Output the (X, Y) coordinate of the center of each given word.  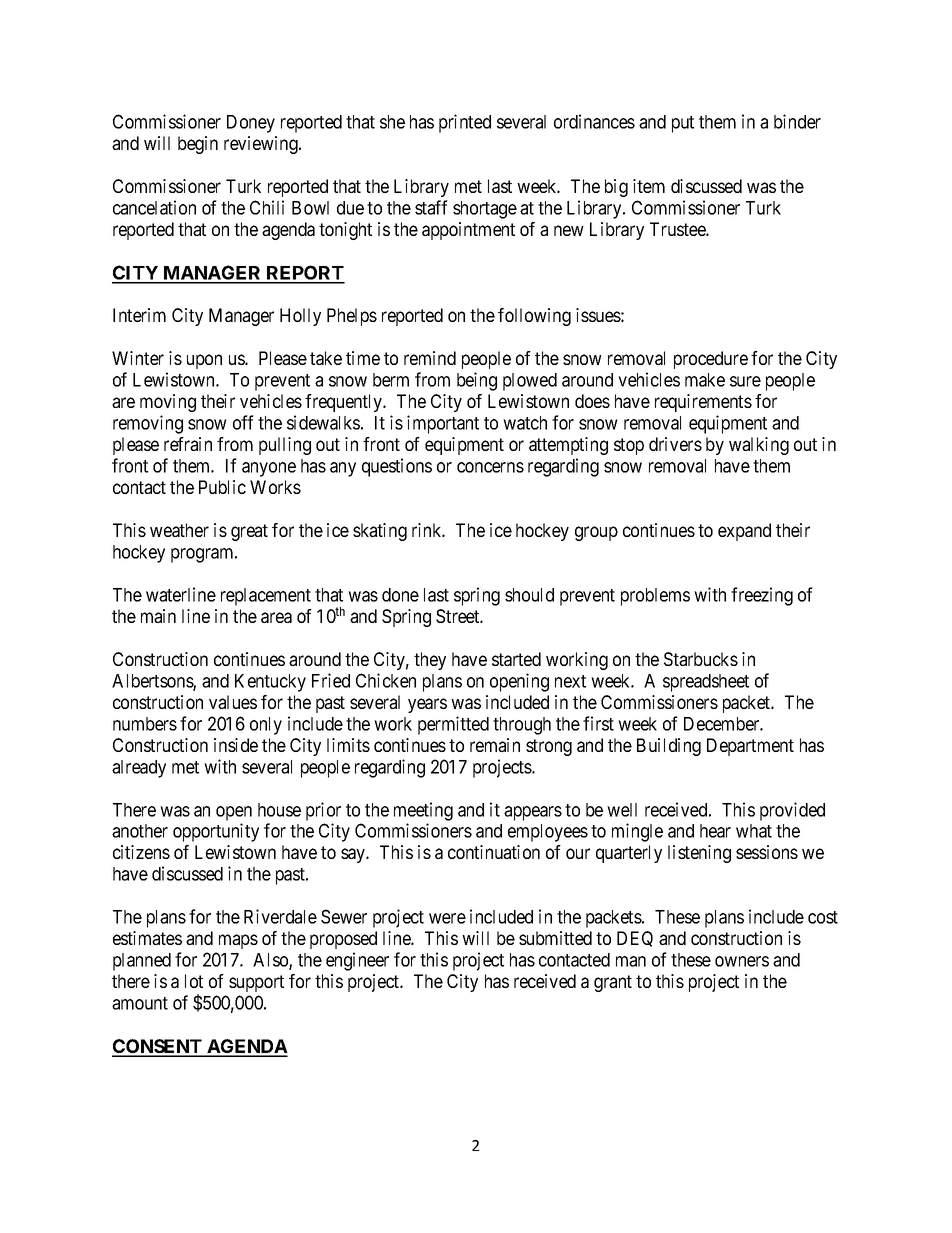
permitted (453, 725)
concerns (490, 467)
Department (750, 747)
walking (759, 446)
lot (194, 981)
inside (236, 745)
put (683, 124)
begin (198, 145)
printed (465, 123)
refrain (188, 444)
